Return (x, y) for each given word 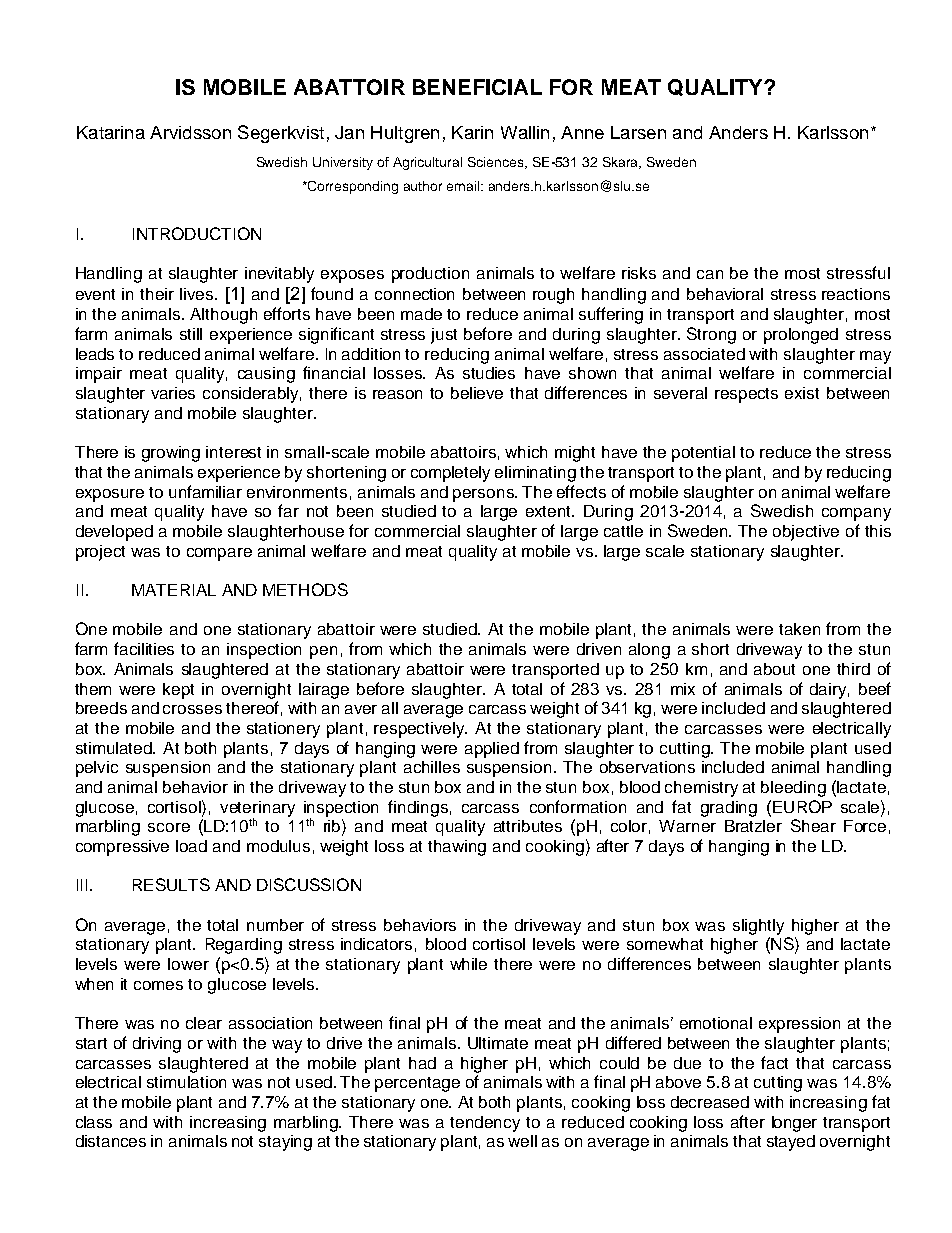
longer (794, 1124)
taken (799, 629)
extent (550, 511)
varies (173, 393)
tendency (485, 1124)
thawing (457, 848)
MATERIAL (174, 590)
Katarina (111, 132)
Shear (813, 825)
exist (802, 393)
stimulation (186, 1082)
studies (489, 373)
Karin (472, 132)
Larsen (638, 132)
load (191, 846)
